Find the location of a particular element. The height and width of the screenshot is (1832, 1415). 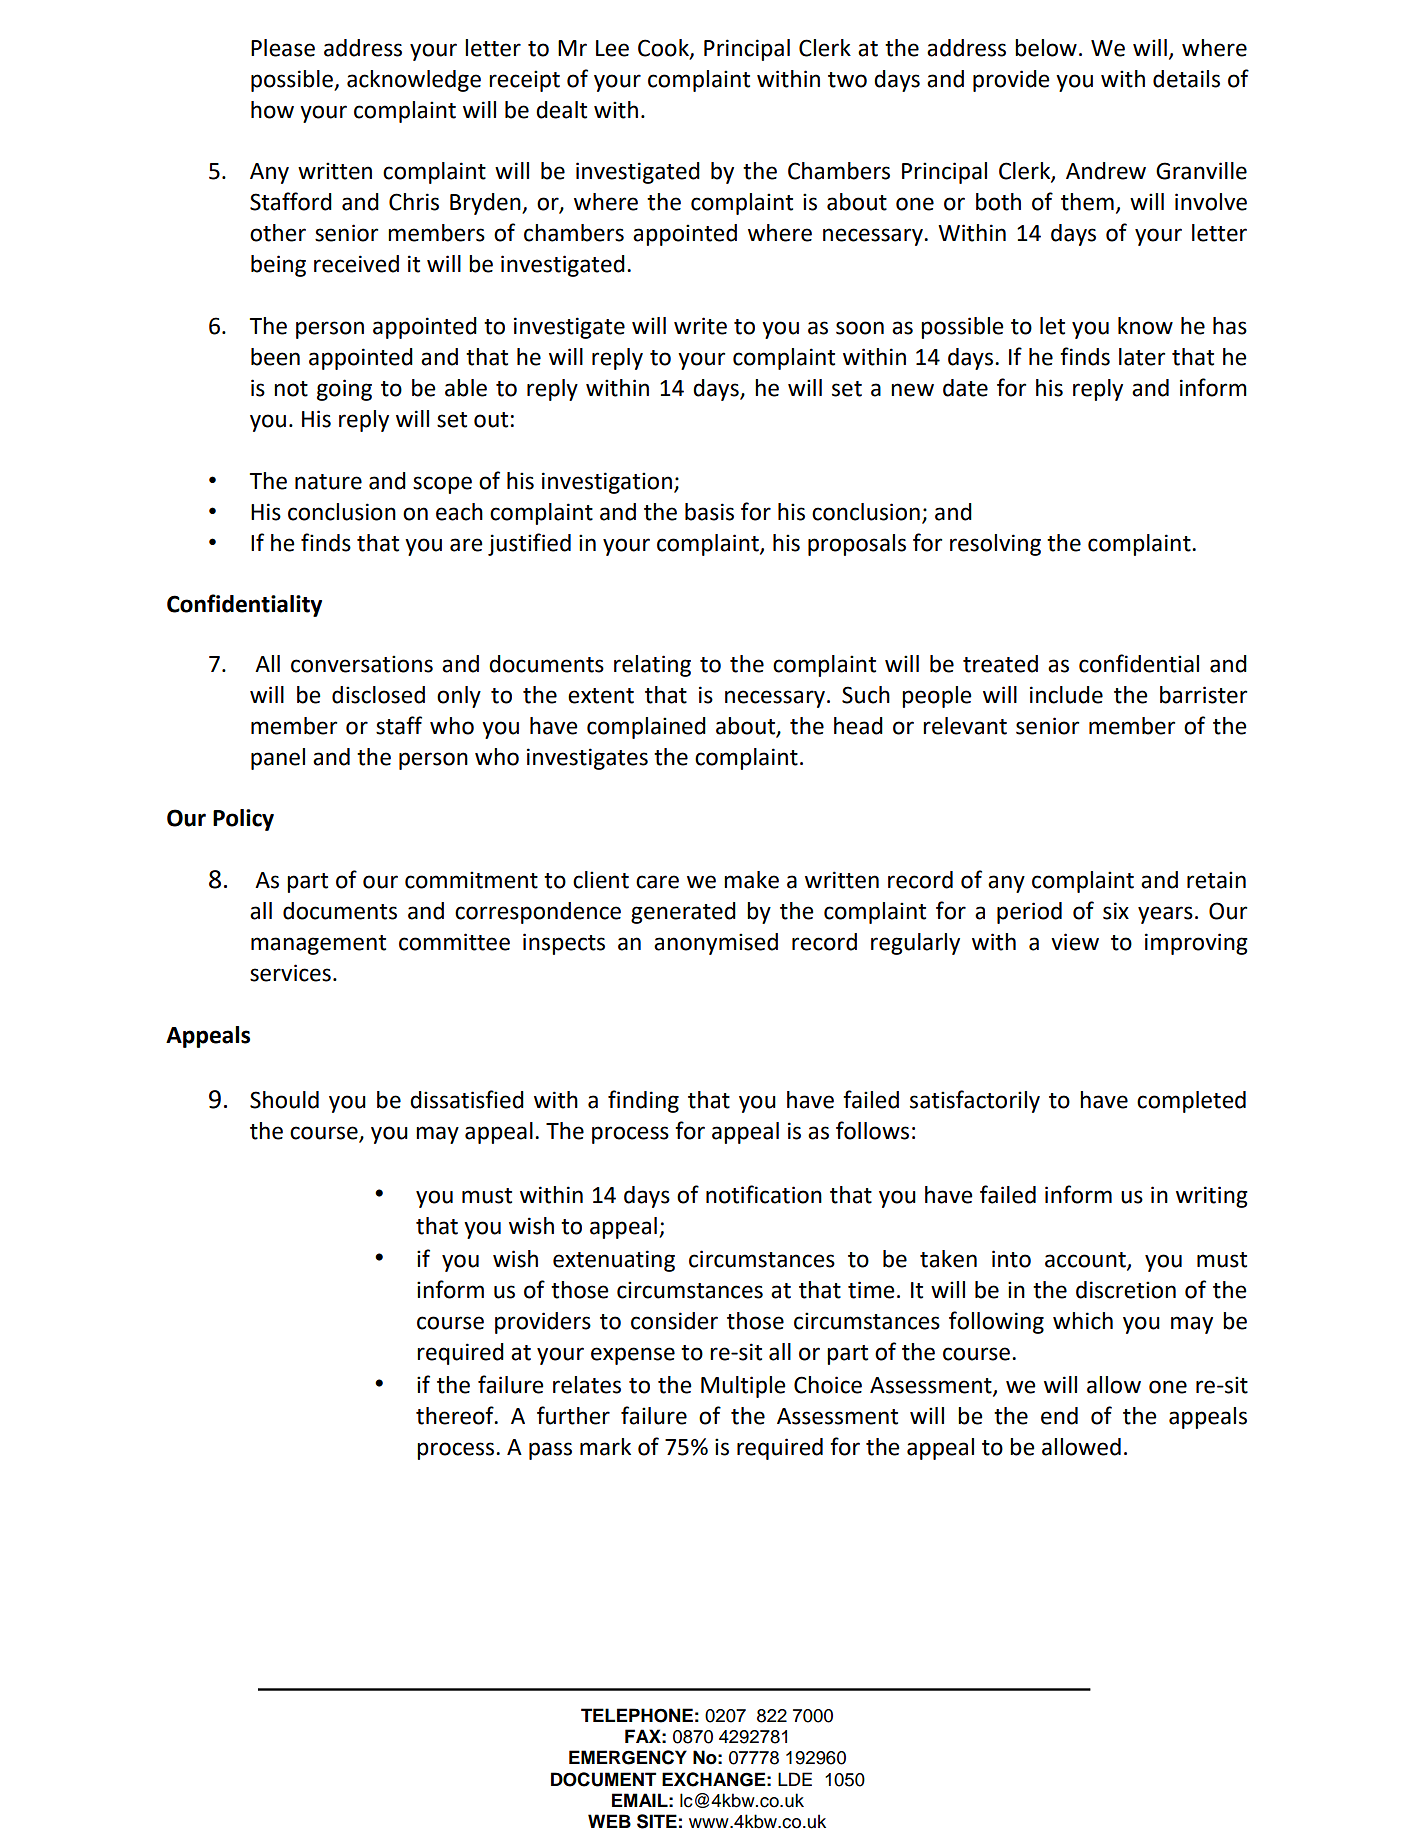

LDE is located at coordinates (795, 1779).
